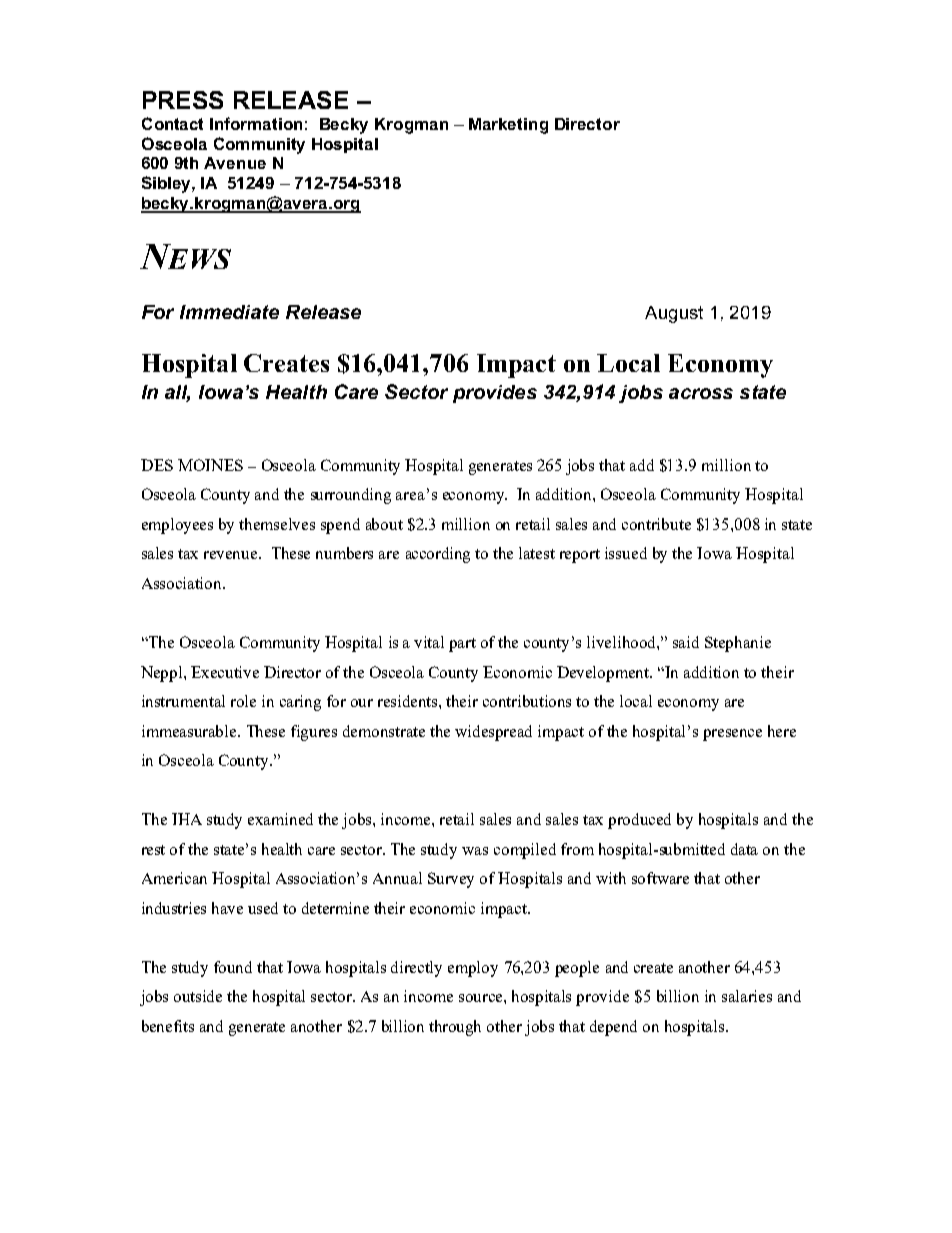 This screenshot has height=1233, width=952. What do you see at coordinates (438, 555) in the screenshot?
I see `according` at bounding box center [438, 555].
